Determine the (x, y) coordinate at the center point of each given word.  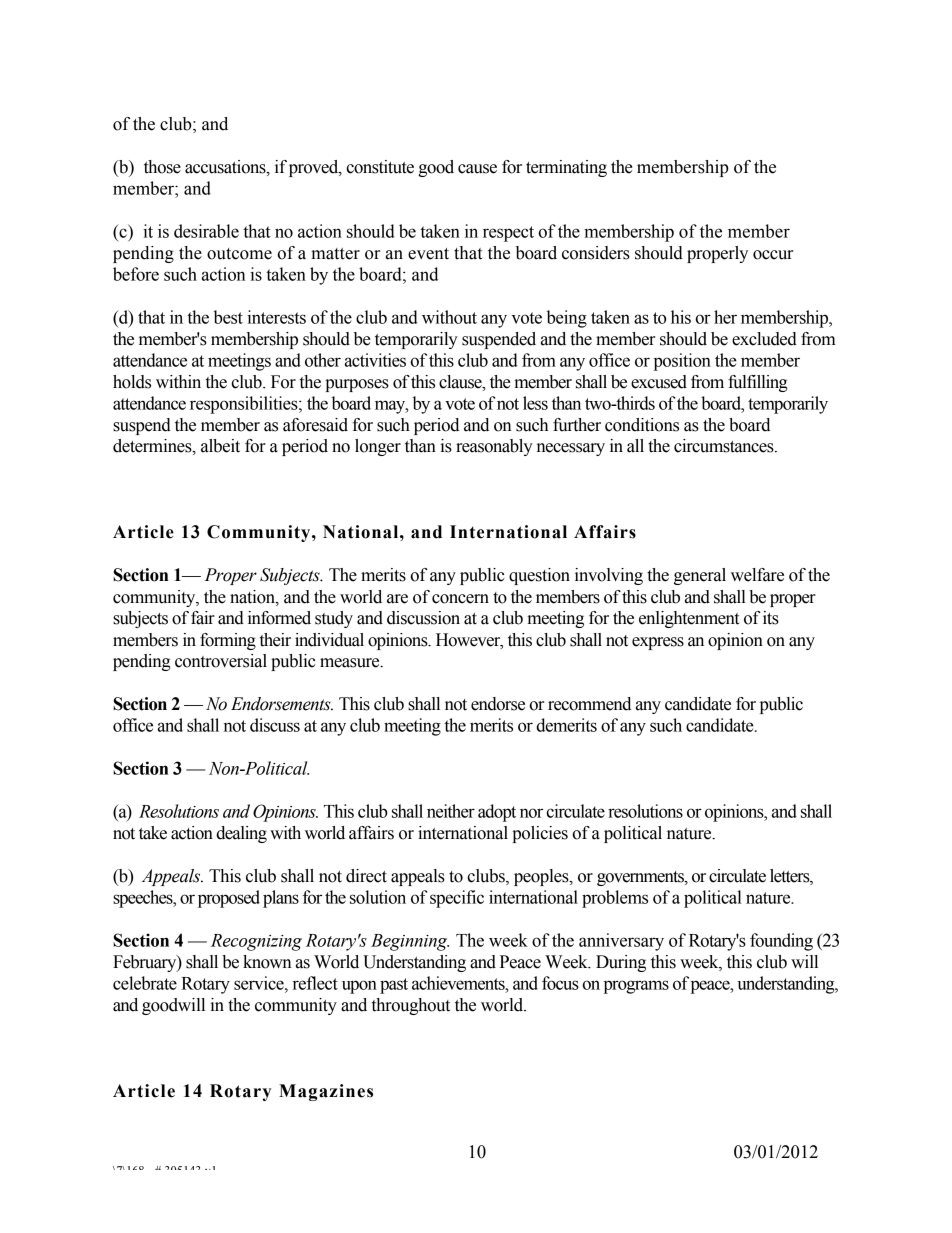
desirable (206, 231)
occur (773, 255)
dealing (241, 834)
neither (451, 811)
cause (477, 169)
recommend (589, 704)
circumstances (725, 446)
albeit (220, 446)
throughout (411, 1006)
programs (636, 987)
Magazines (326, 1092)
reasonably (494, 447)
